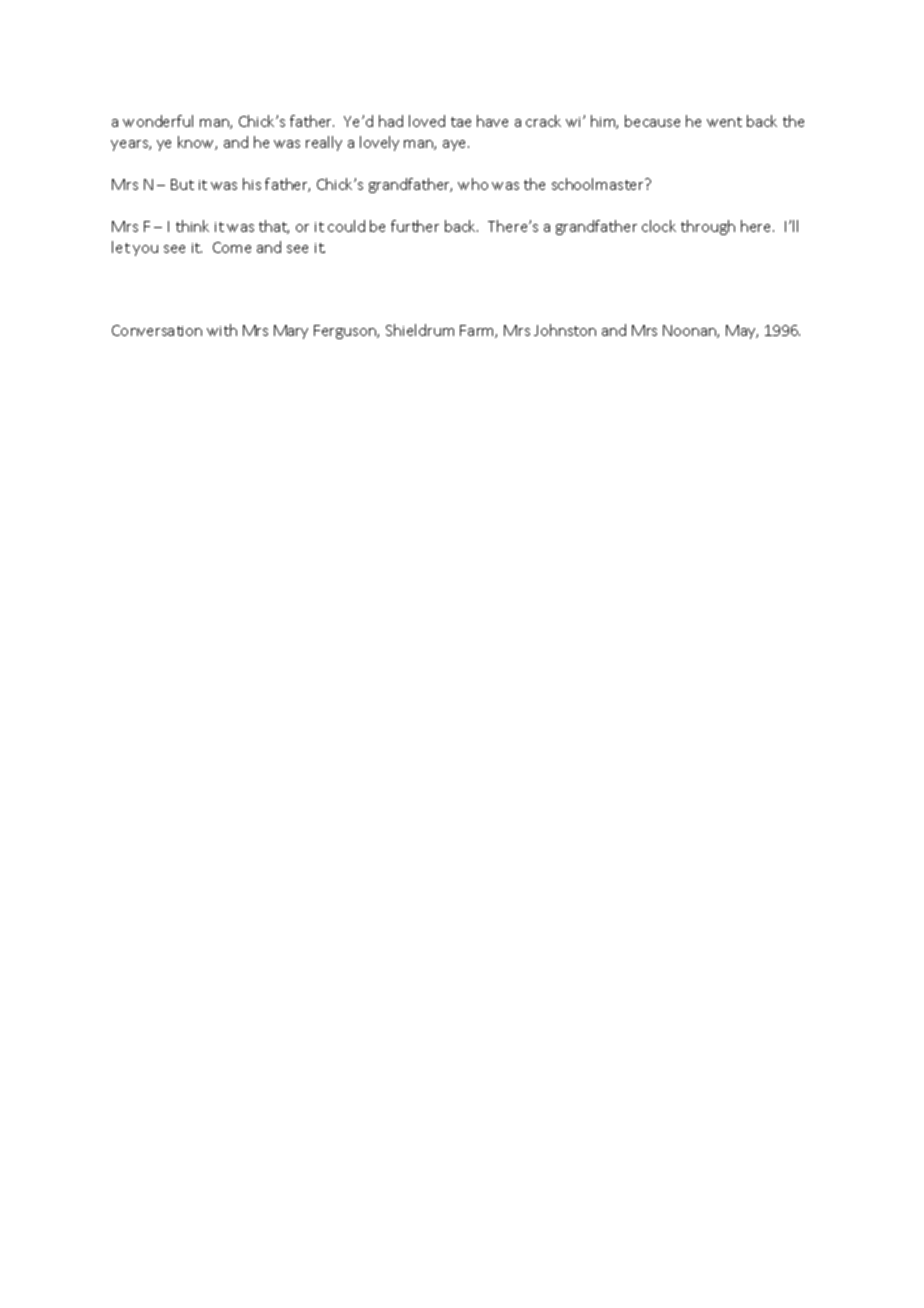 This screenshot has height=1308, width=924. I want to click on with, so click(222, 330).
